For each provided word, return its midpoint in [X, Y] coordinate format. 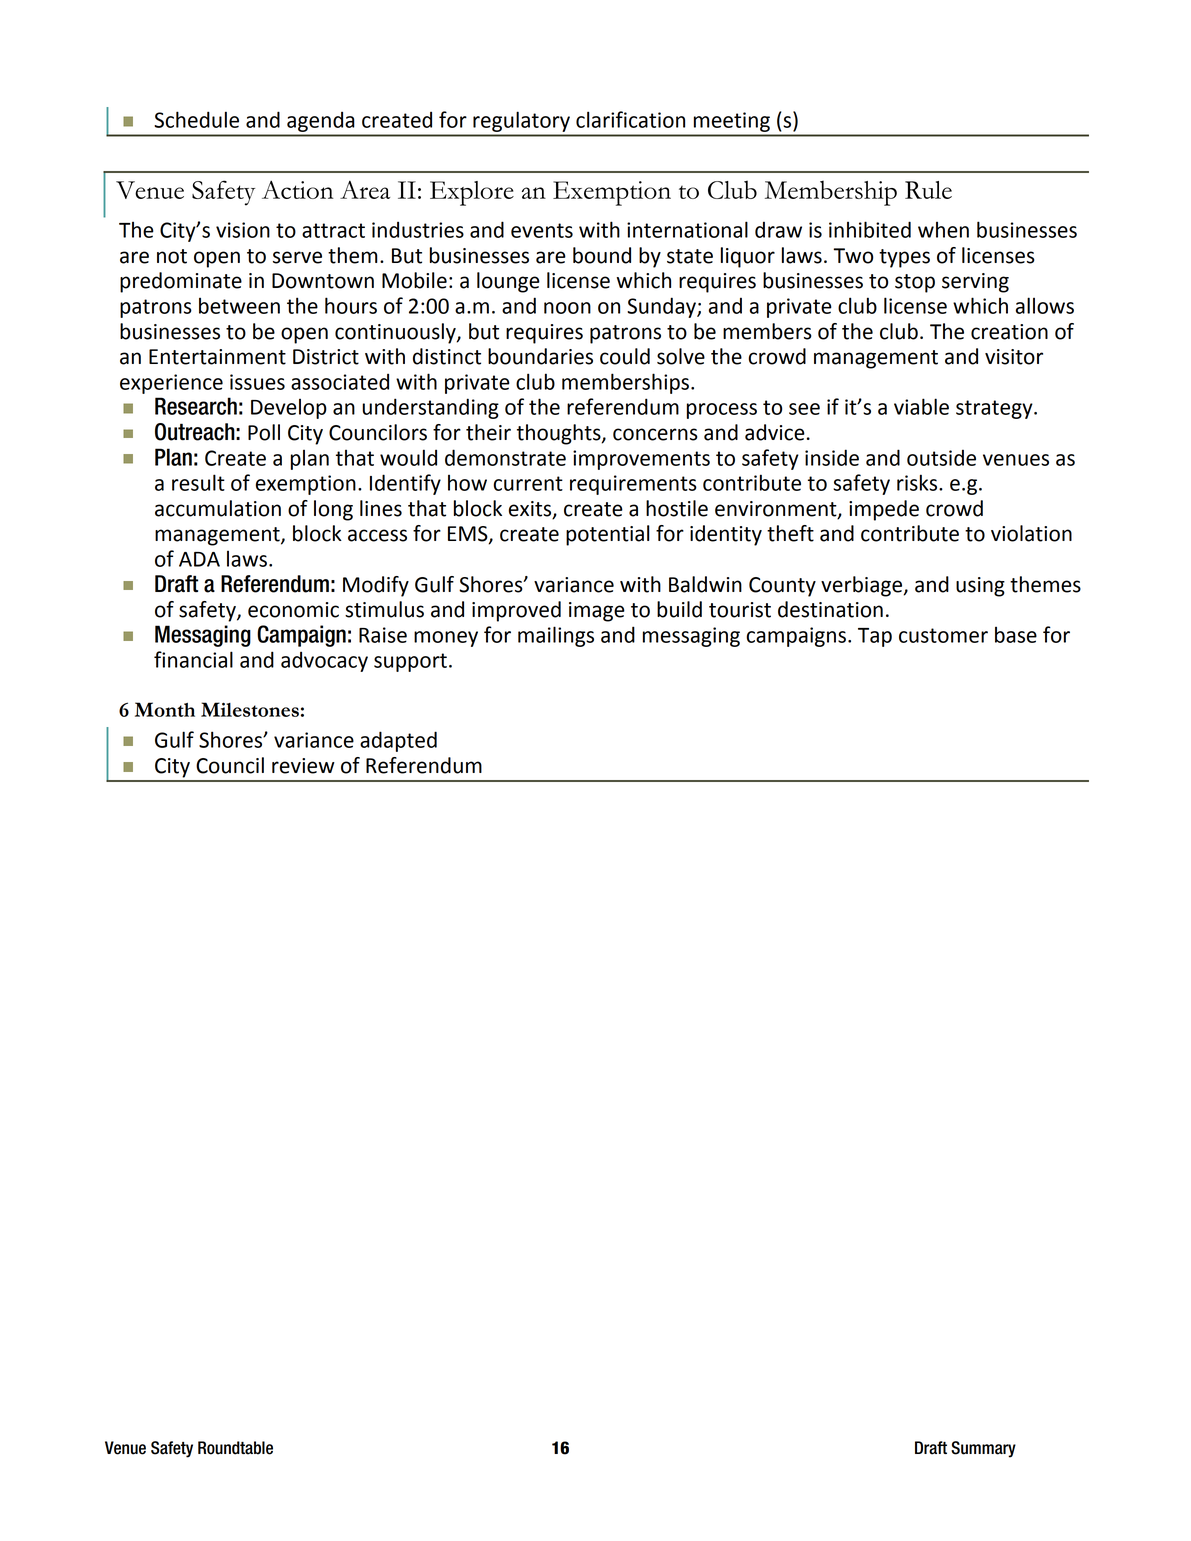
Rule [928, 190]
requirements [633, 485]
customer [943, 635]
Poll [264, 432]
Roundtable [235, 1448]
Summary [983, 1449]
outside [941, 457]
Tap [875, 637]
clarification [630, 119]
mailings [556, 636]
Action [298, 190]
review [303, 766]
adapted [398, 741]
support [410, 662]
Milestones [250, 709]
